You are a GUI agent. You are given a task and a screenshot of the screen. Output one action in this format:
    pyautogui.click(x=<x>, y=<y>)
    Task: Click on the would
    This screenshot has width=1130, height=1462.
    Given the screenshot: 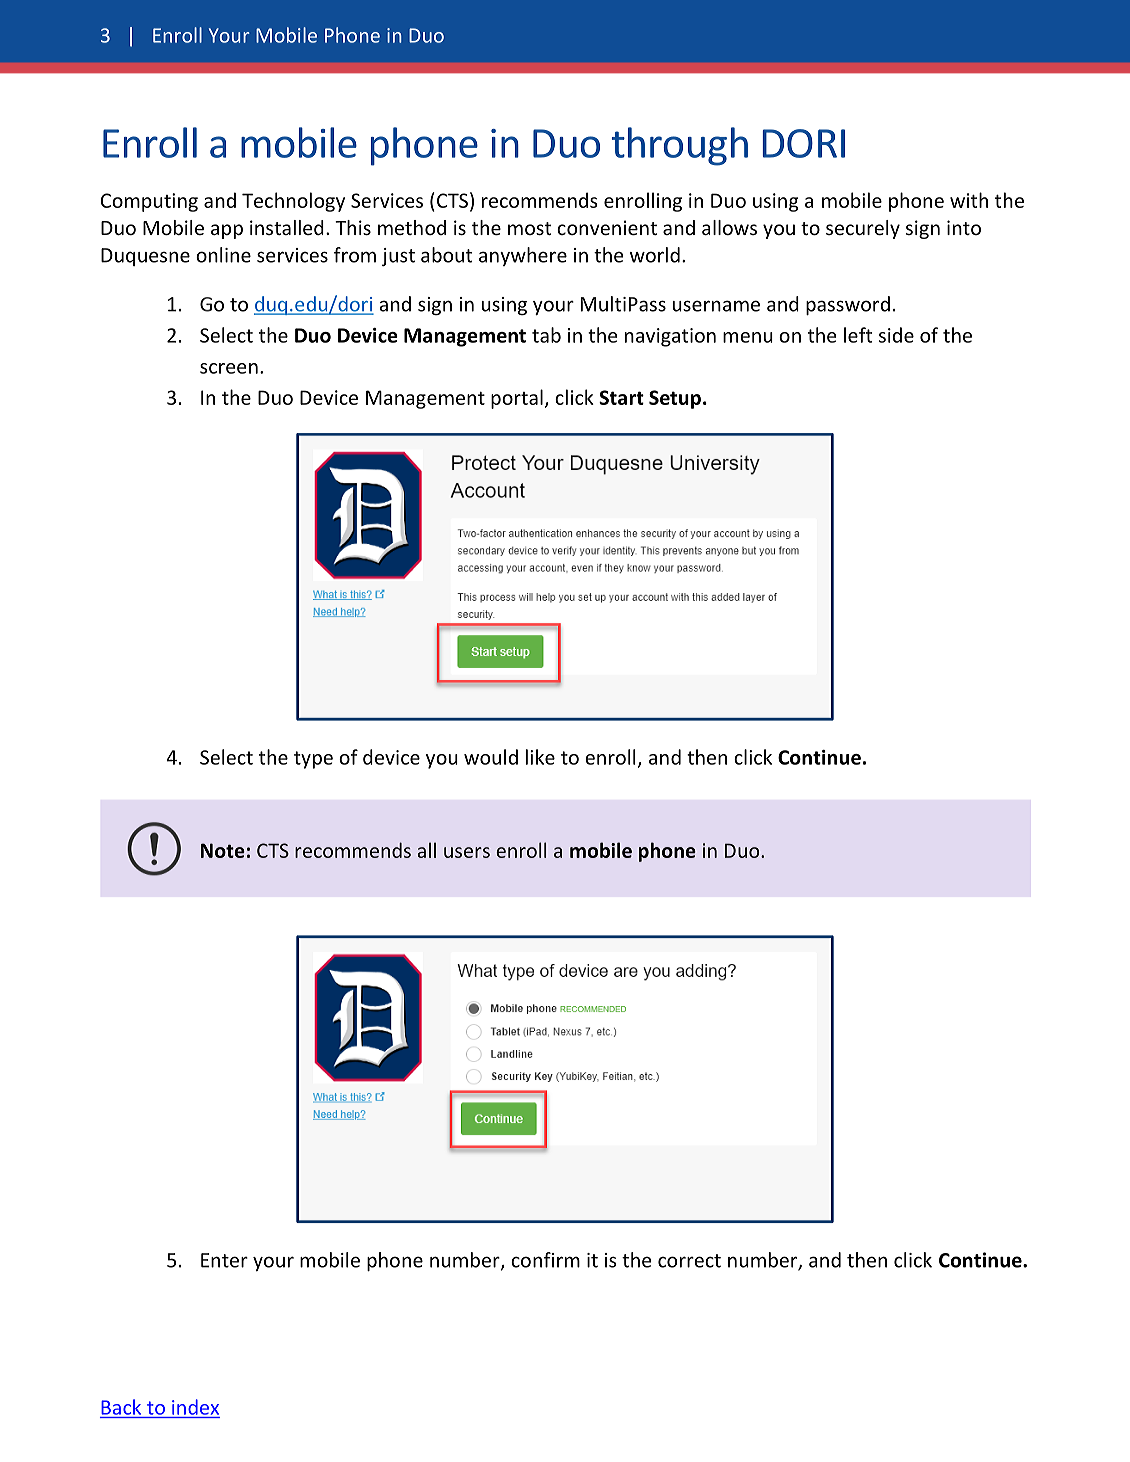 What is the action you would take?
    pyautogui.click(x=491, y=757)
